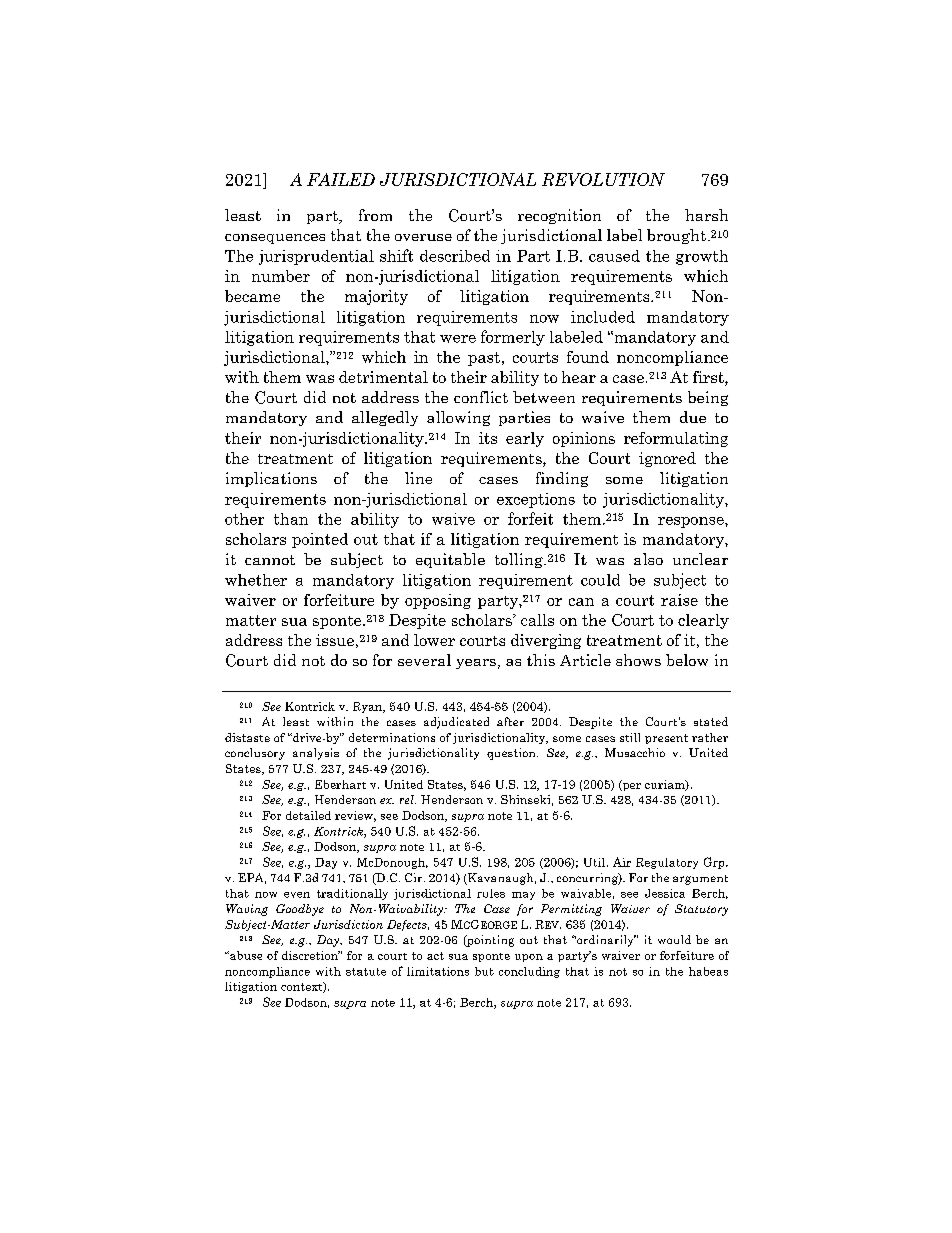 This screenshot has height=1233, width=952. I want to click on harsh, so click(706, 215).
